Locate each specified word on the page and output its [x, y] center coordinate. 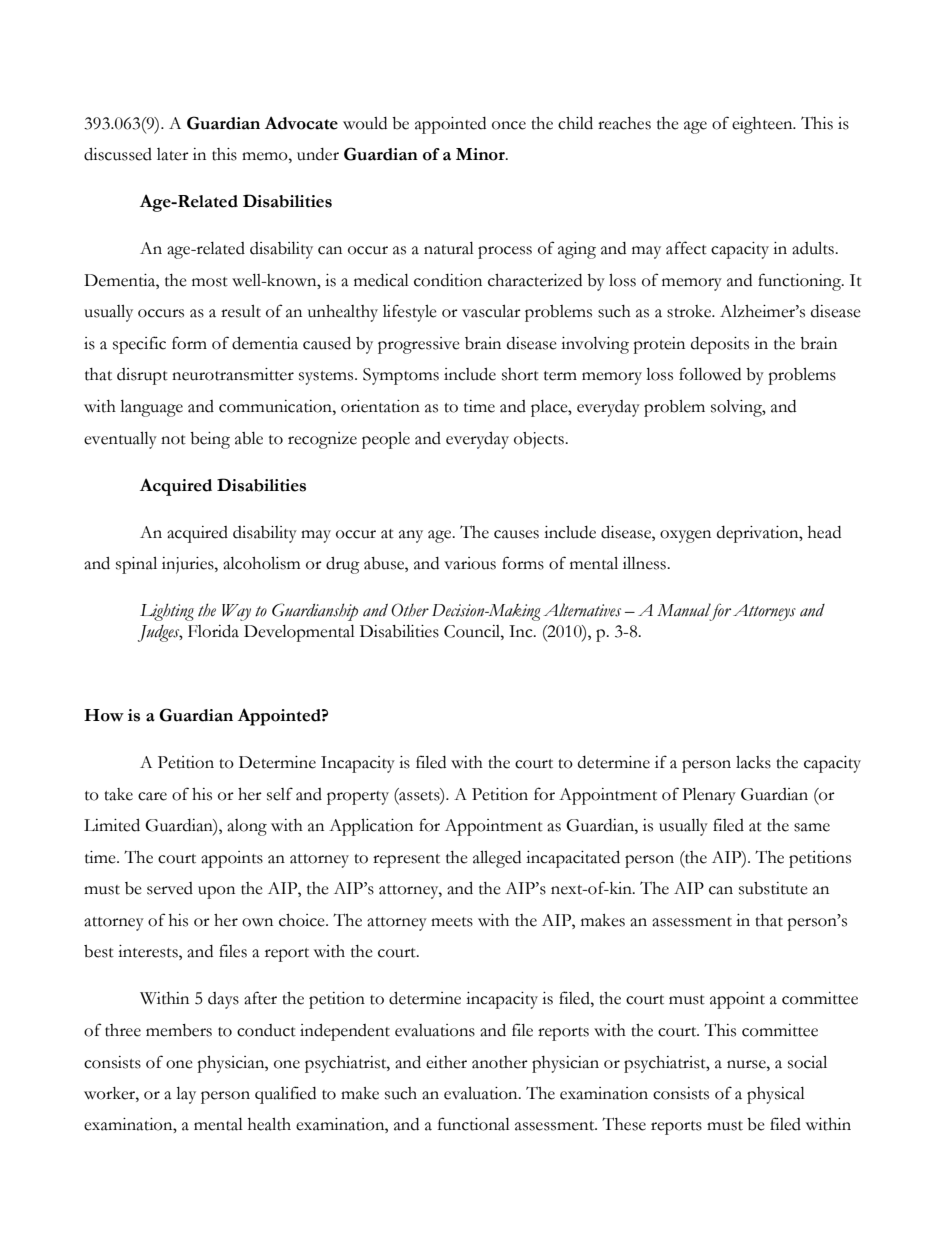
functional [474, 1124]
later [173, 154]
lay [186, 1095]
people [386, 440]
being [210, 440]
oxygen [685, 536]
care [152, 796]
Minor [481, 154]
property [358, 798]
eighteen [763, 125]
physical [776, 1095]
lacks [753, 762]
